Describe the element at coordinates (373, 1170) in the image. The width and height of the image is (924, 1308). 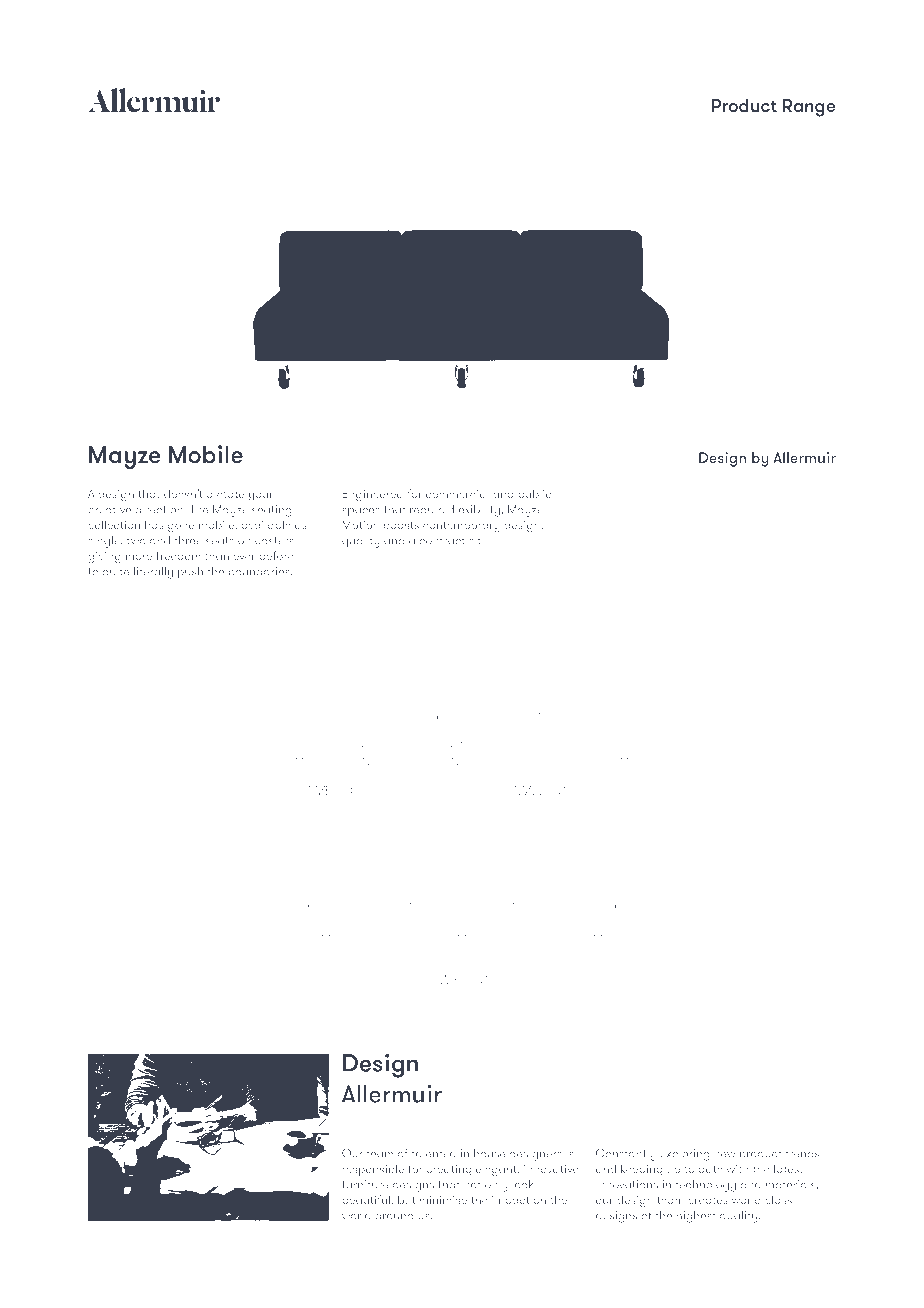
I see `responsible` at that location.
